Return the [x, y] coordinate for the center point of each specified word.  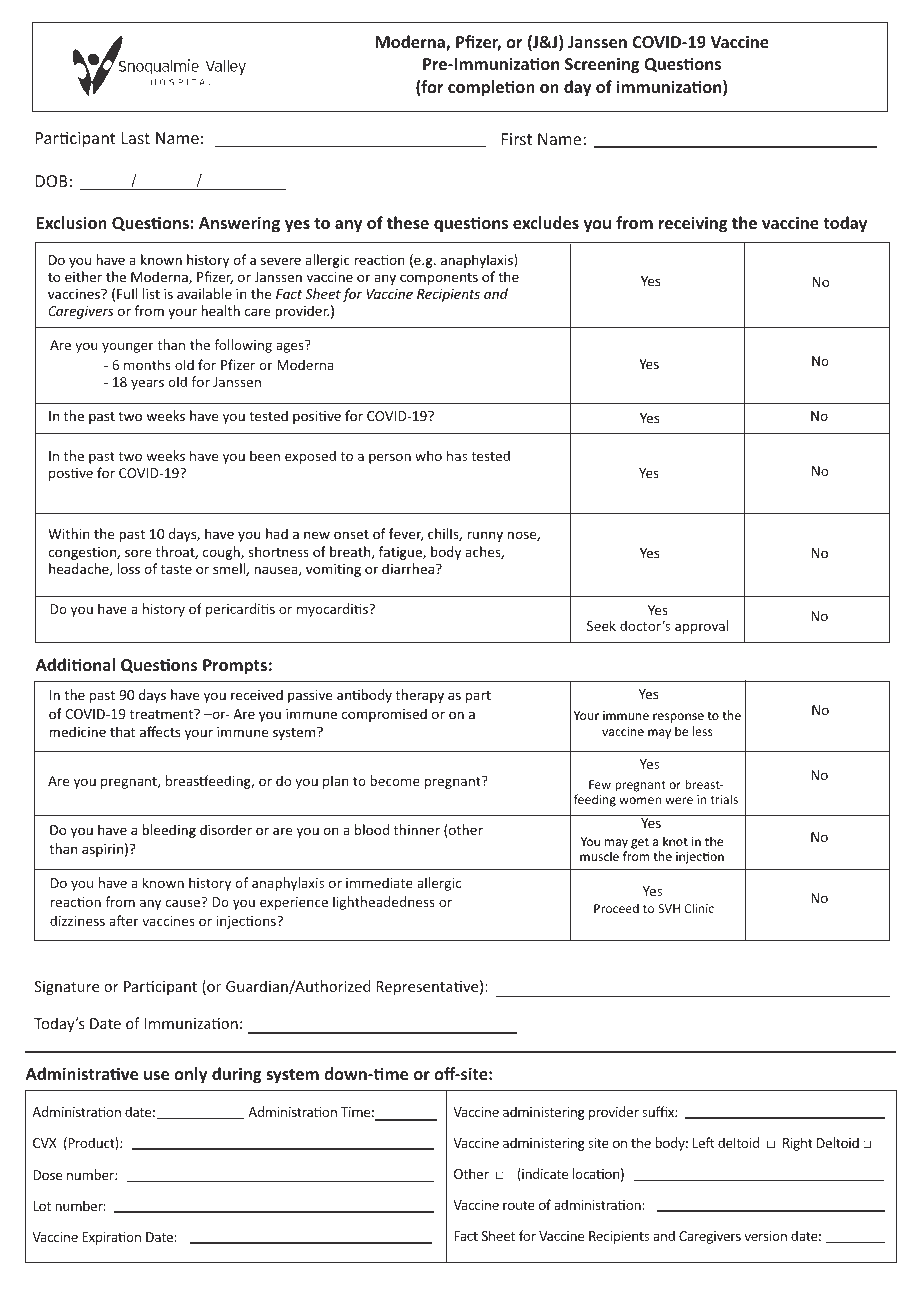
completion [491, 88]
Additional [75, 664]
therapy [420, 696]
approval [701, 627]
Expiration [111, 1238]
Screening [602, 65]
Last [136, 138]
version [765, 1236]
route [519, 1205]
